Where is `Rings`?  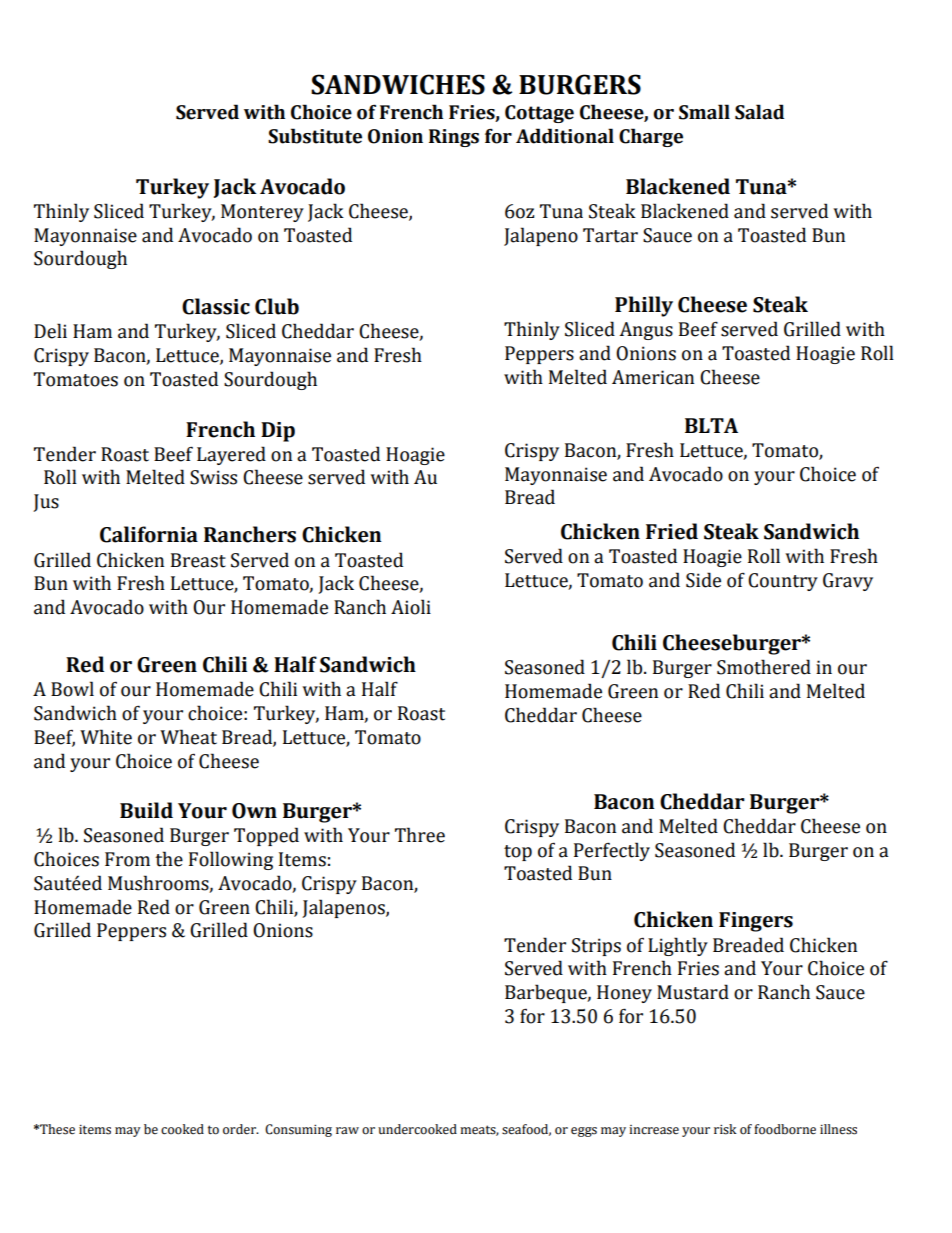
Rings is located at coordinates (454, 138).
